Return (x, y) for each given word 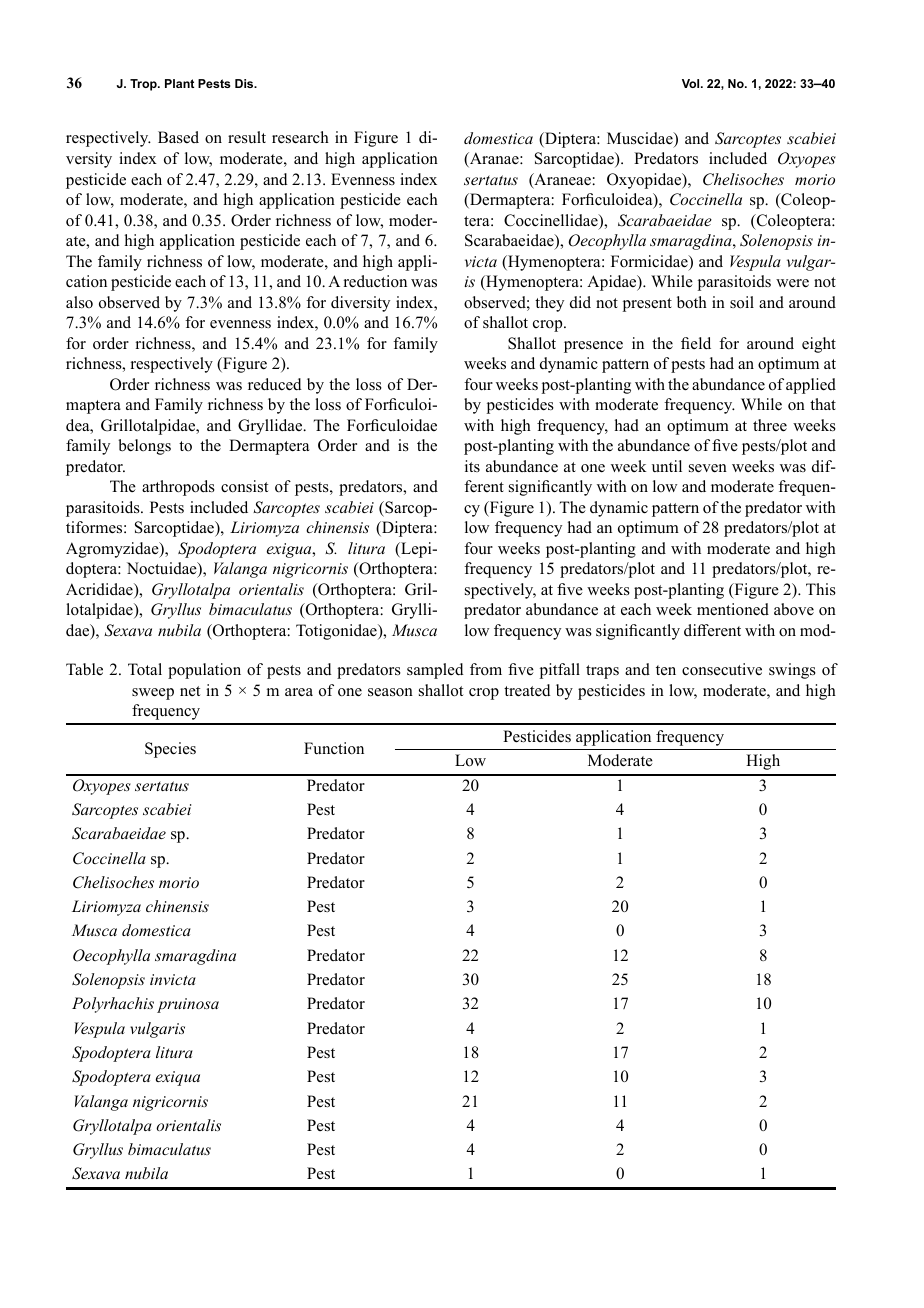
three (770, 425)
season (390, 692)
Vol (692, 83)
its (472, 466)
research (300, 137)
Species (170, 750)
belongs (144, 447)
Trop (144, 85)
